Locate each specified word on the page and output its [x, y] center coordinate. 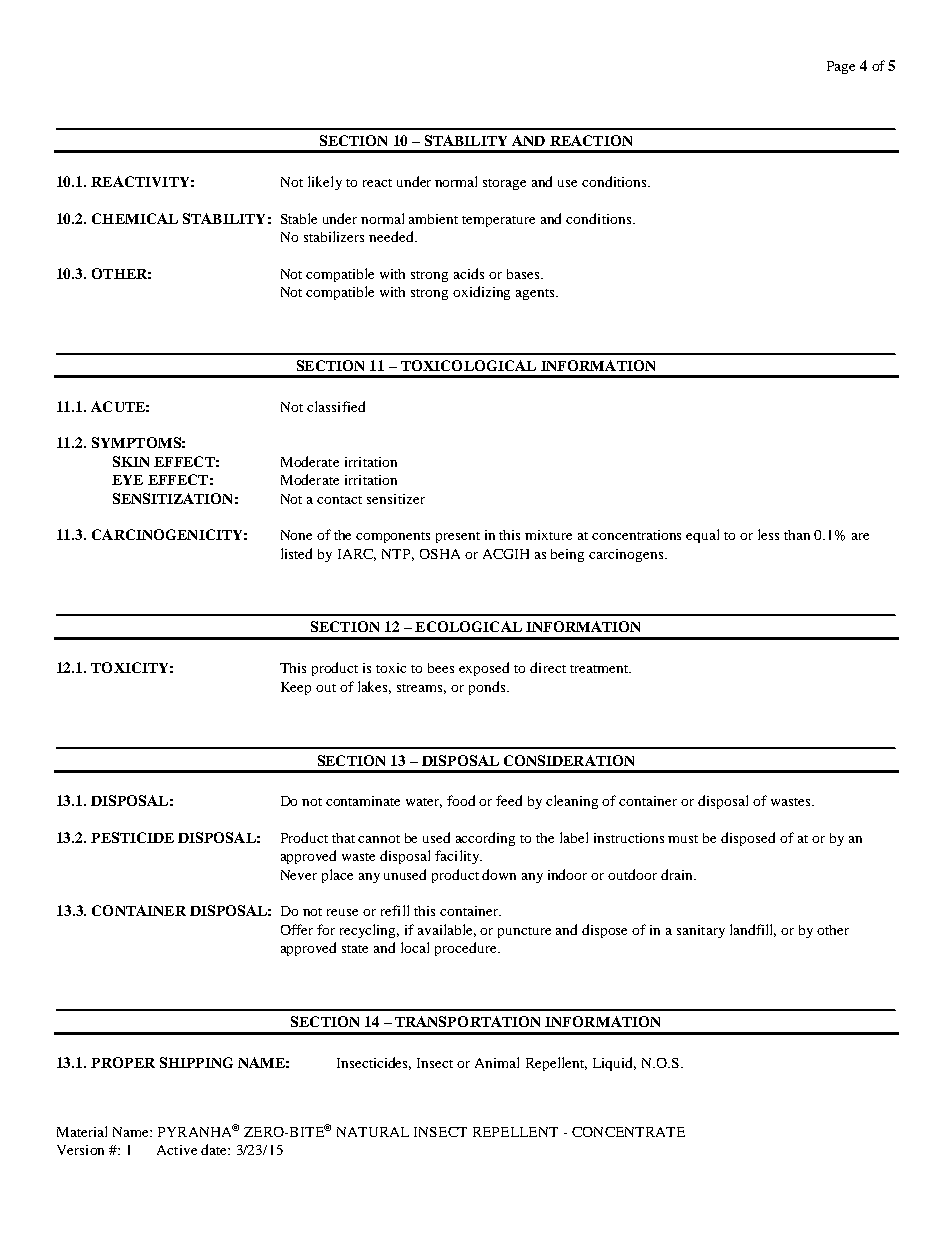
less [768, 534]
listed [296, 553]
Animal [497, 1062]
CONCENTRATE [628, 1132]
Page [841, 67]
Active [177, 1150]
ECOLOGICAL [468, 626]
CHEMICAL [135, 218]
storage [504, 184]
